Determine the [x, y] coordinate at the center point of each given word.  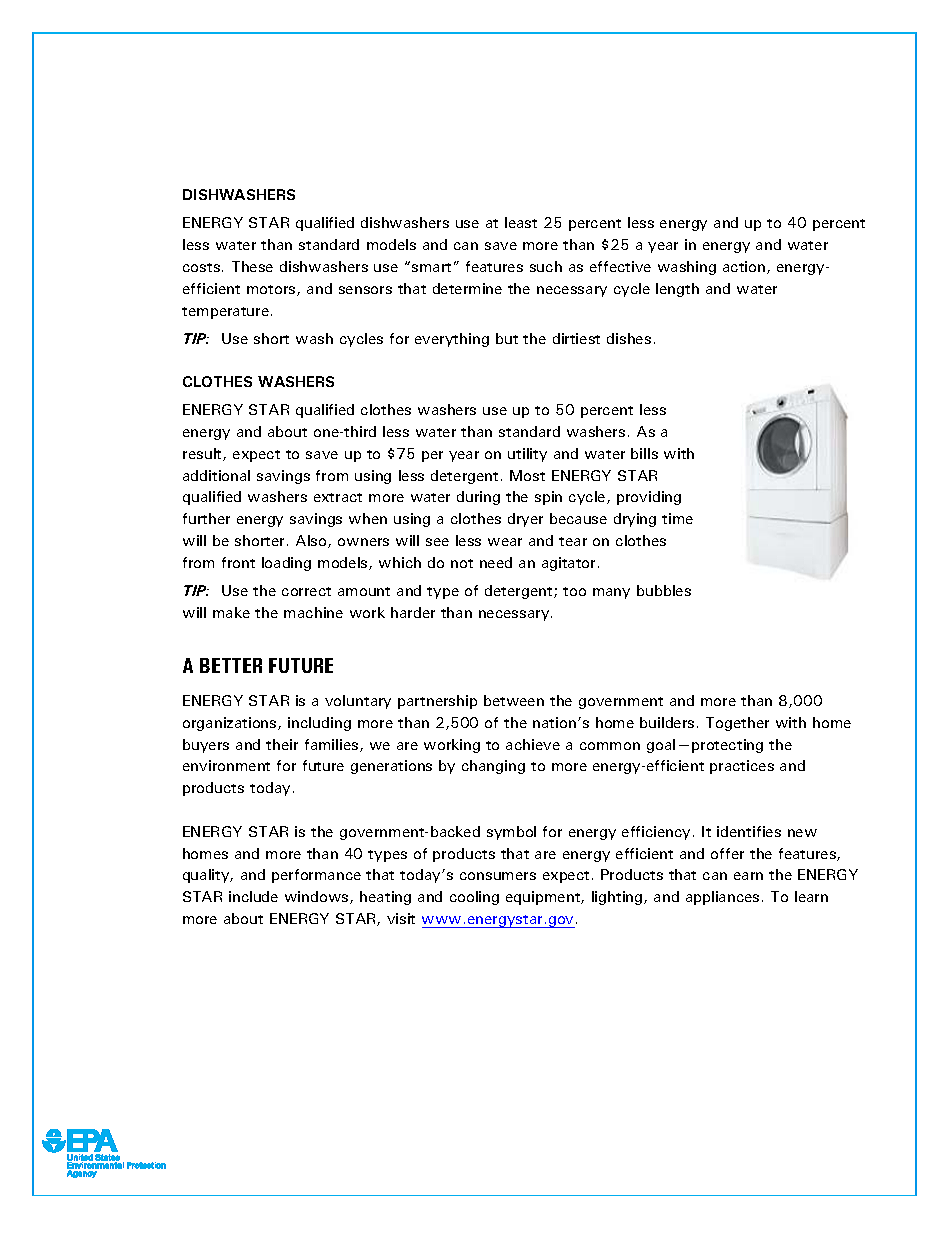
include [253, 896]
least [521, 222]
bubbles [664, 590]
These [252, 266]
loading [286, 564]
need [496, 562]
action [745, 267]
